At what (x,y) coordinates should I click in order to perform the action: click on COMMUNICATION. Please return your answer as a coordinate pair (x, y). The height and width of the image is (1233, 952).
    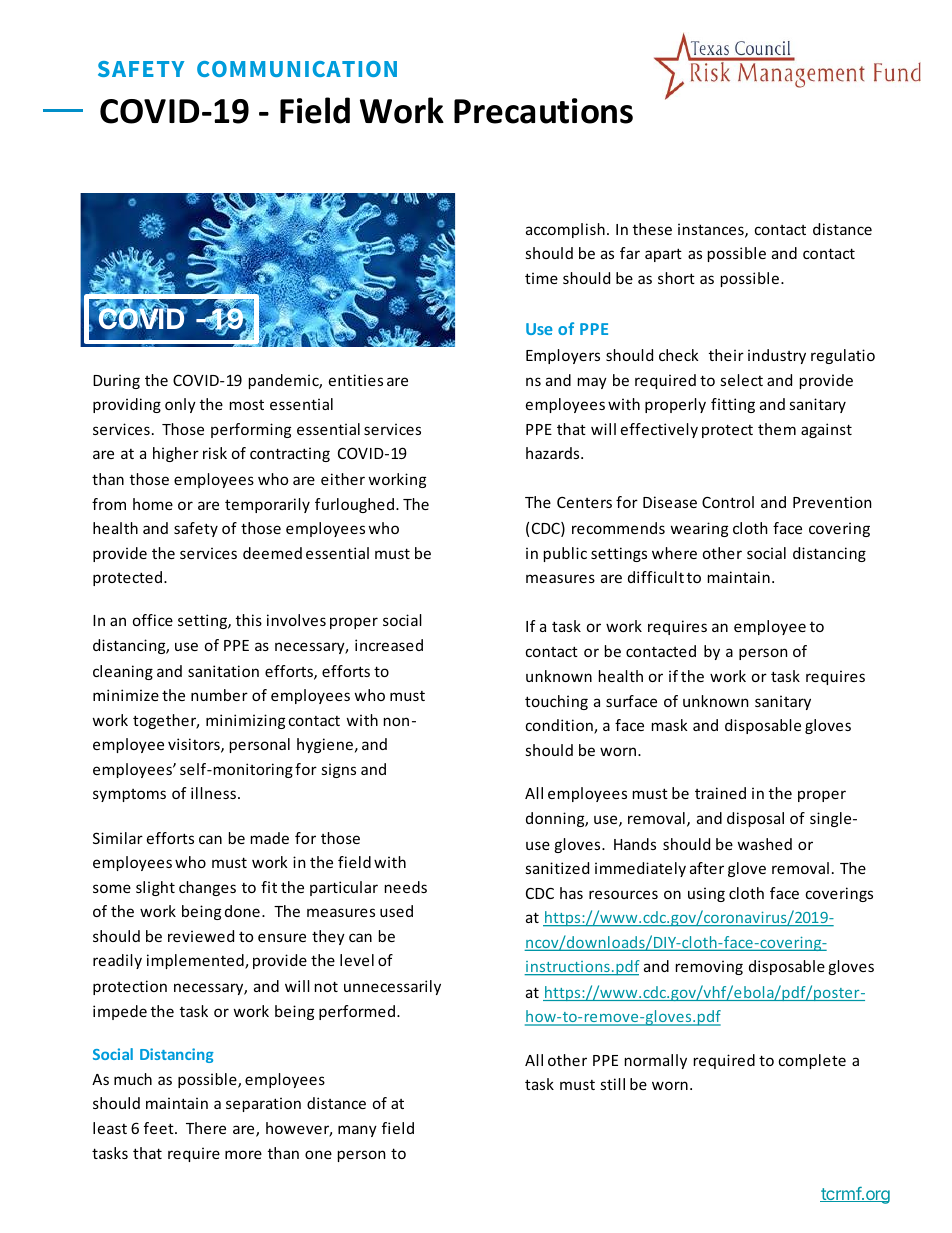
    Looking at the image, I should click on (297, 69).
